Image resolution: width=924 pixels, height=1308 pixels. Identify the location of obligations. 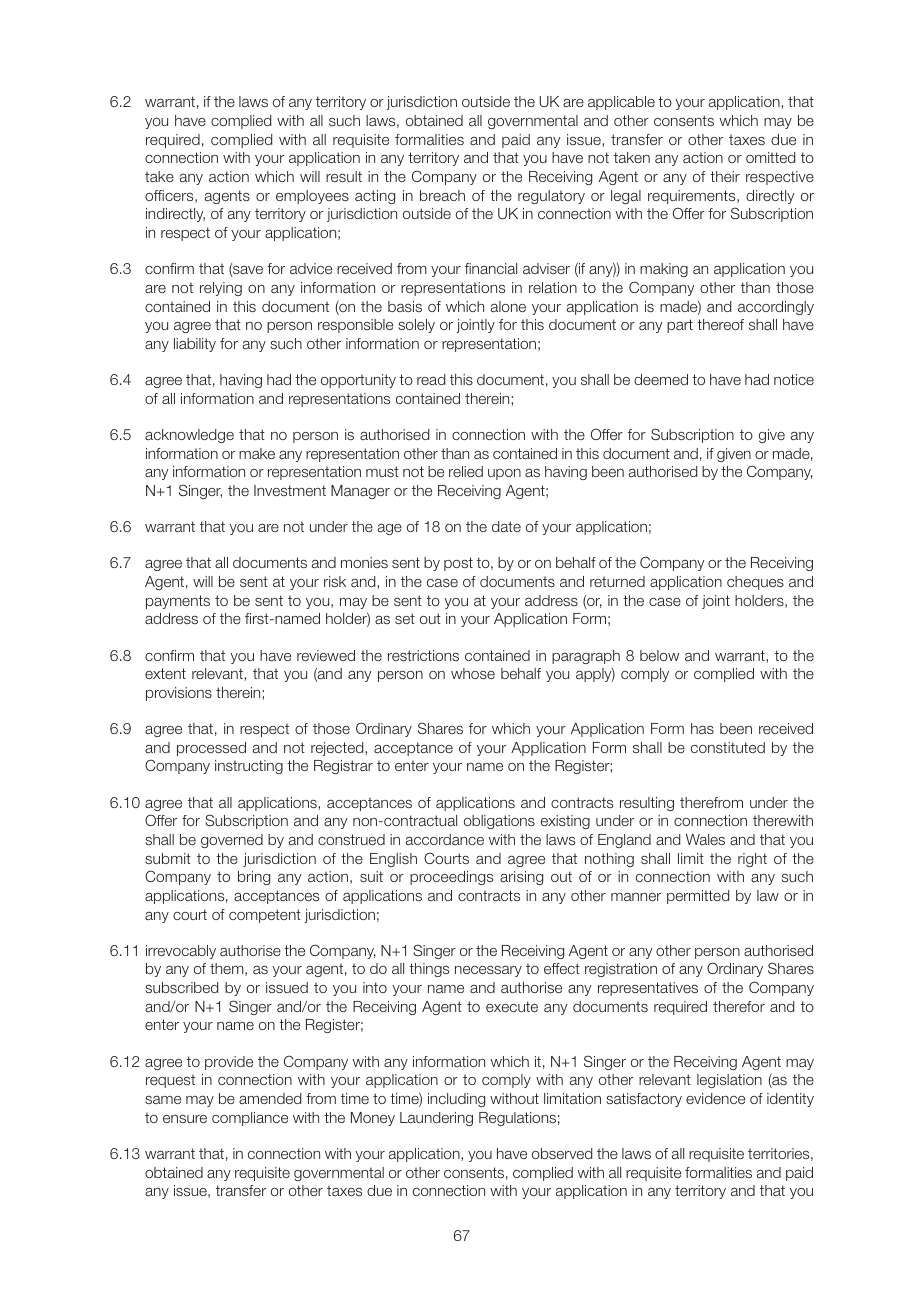
(499, 822).
